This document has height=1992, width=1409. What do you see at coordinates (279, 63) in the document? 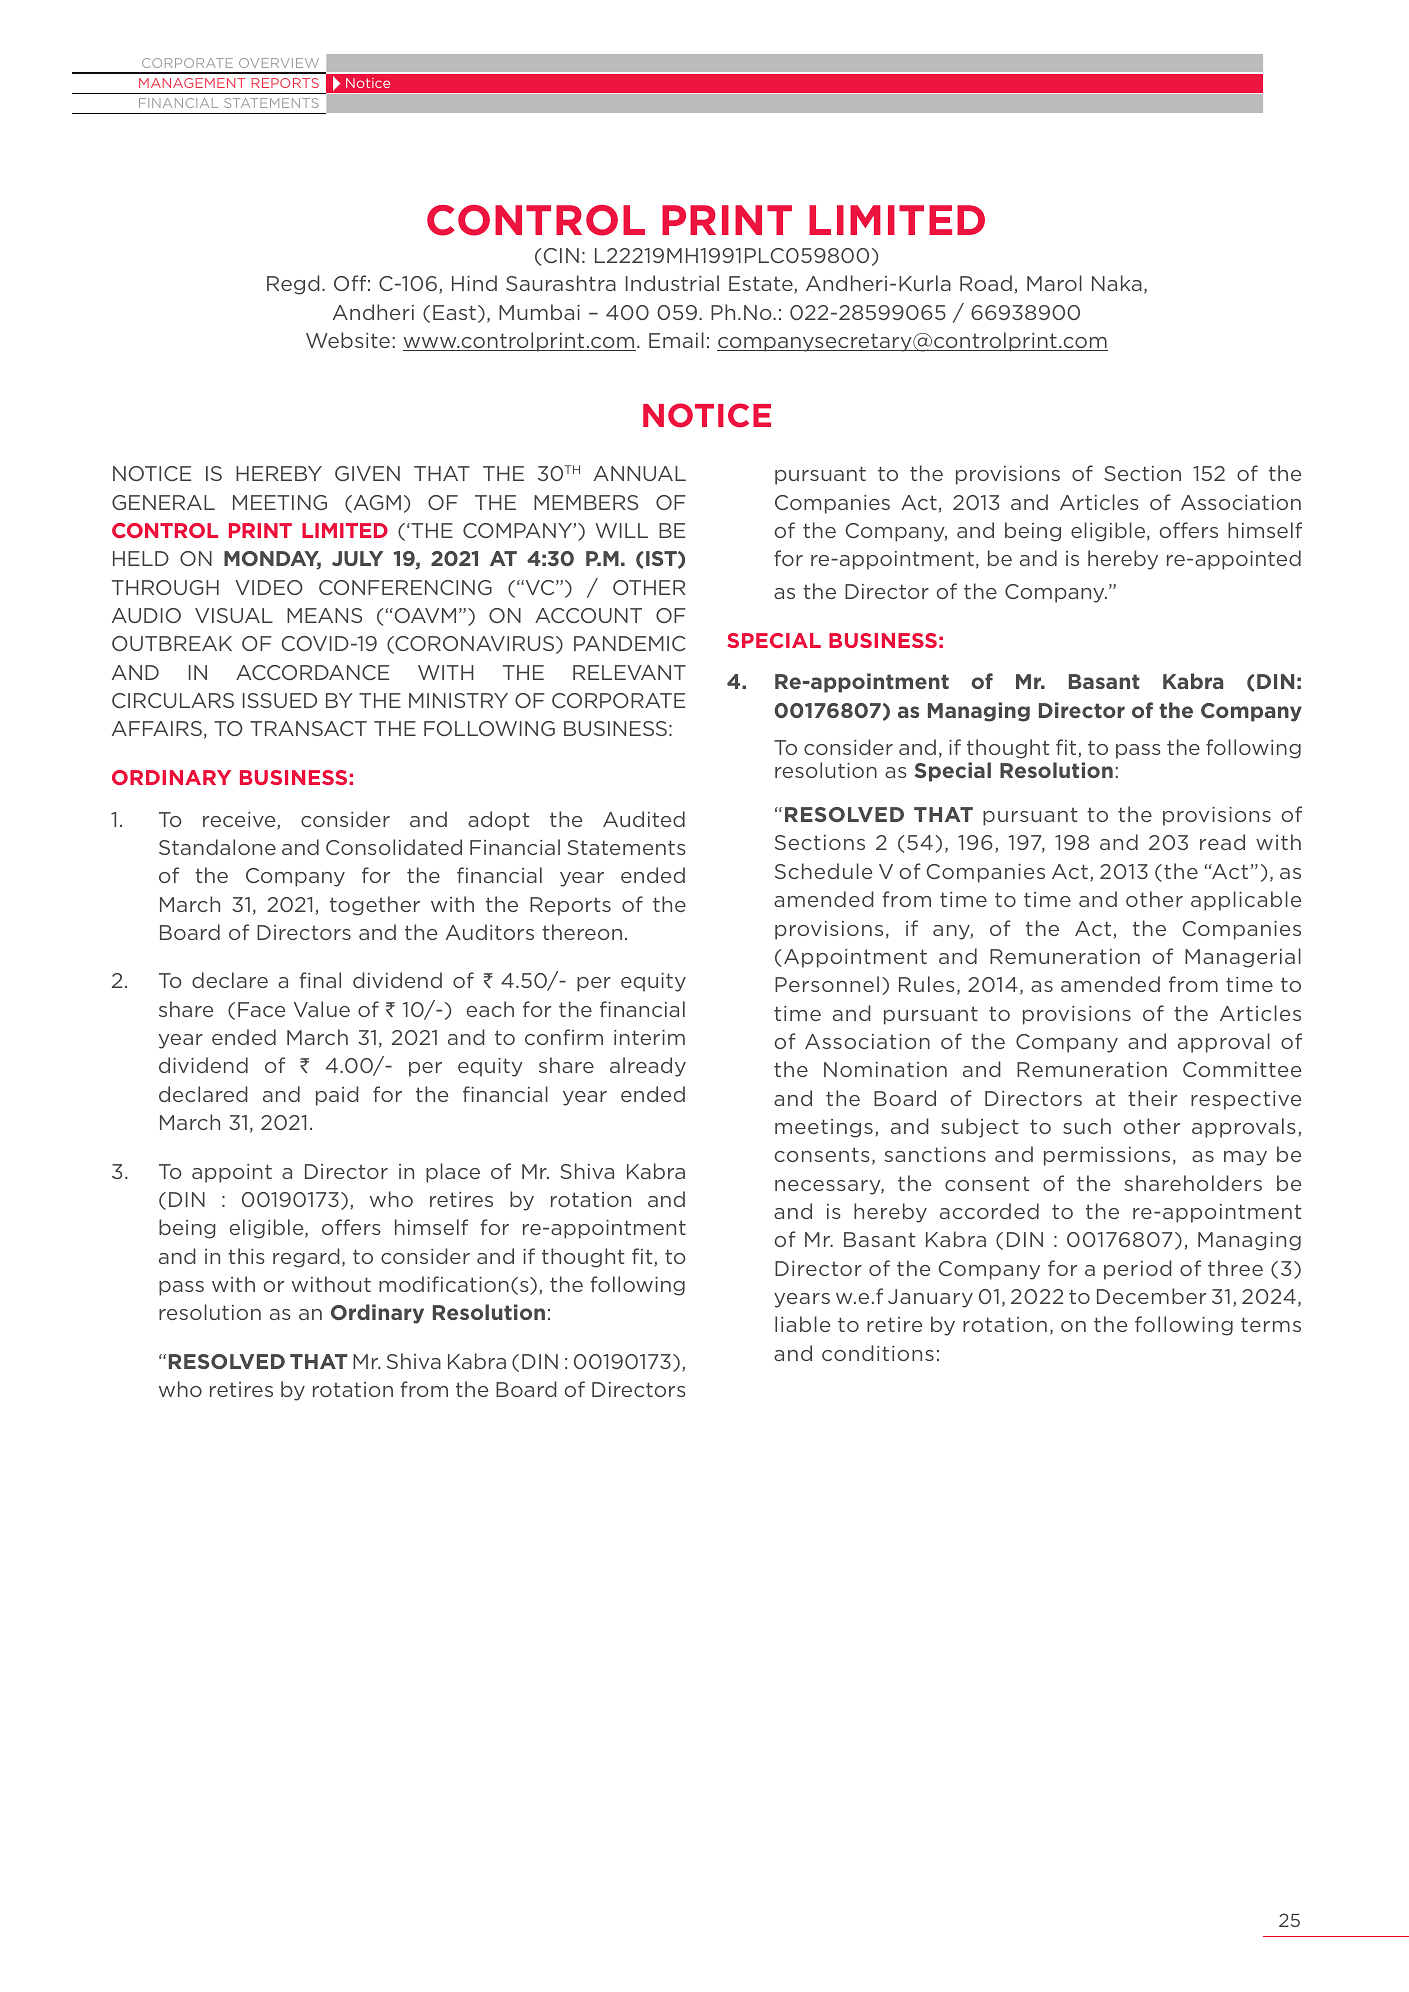
I see `Overview` at bounding box center [279, 63].
